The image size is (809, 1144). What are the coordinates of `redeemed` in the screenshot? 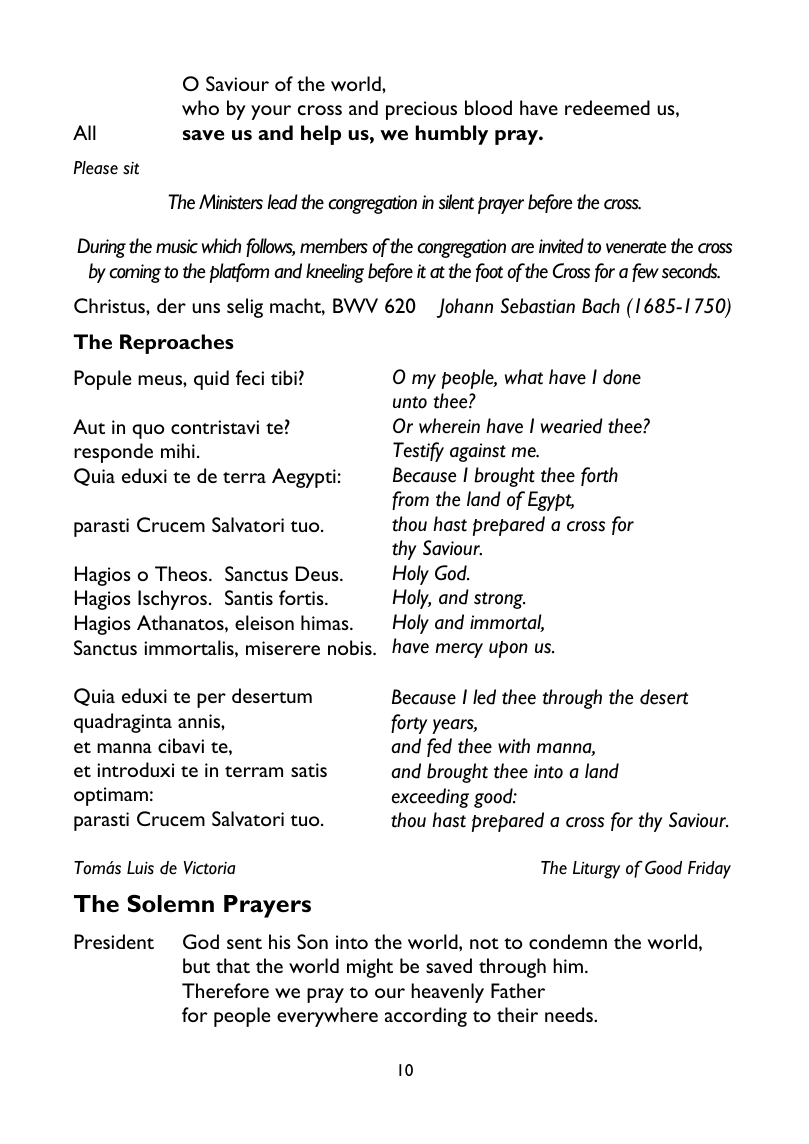 It's located at (607, 107).
